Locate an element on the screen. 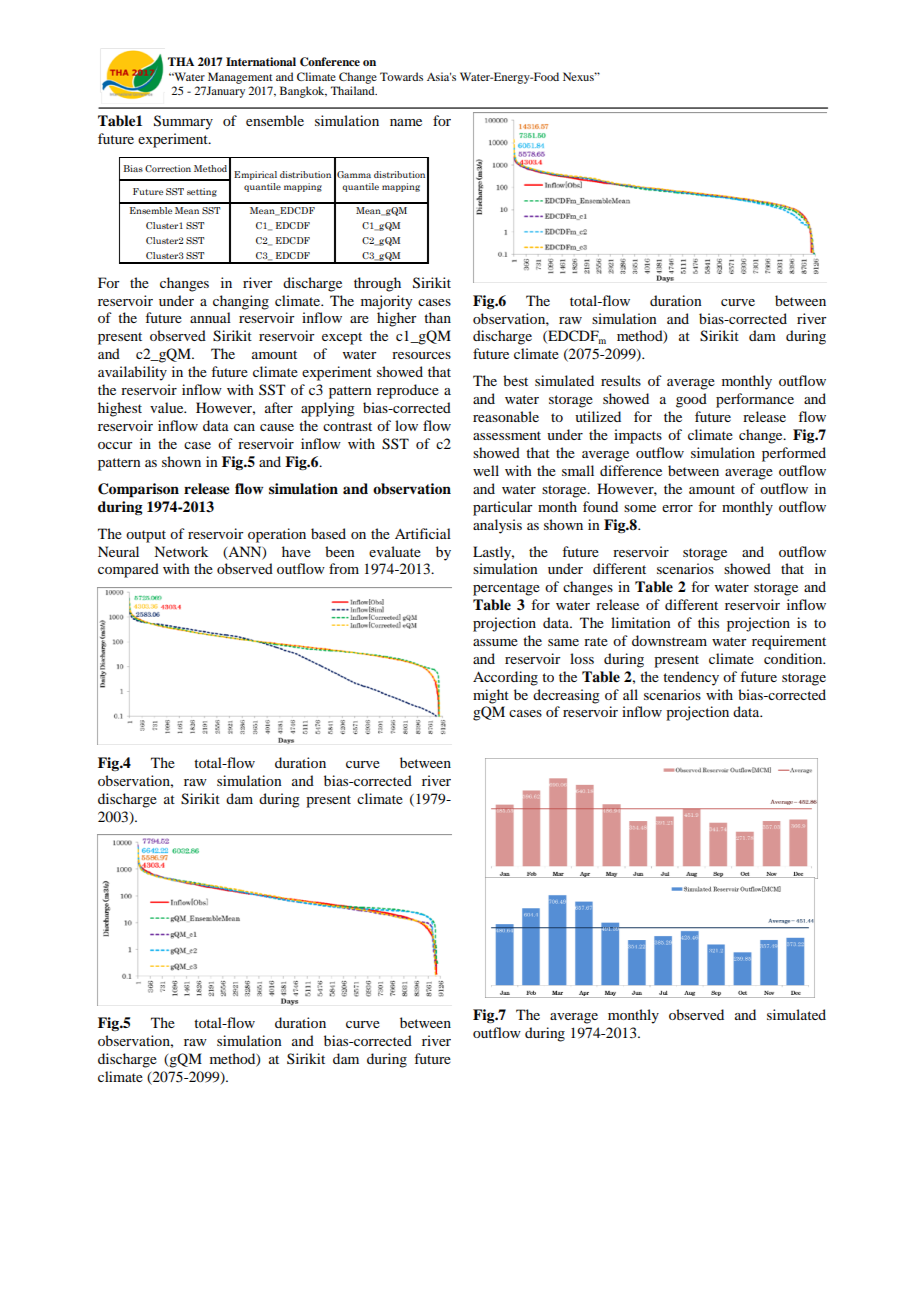 This screenshot has height=1308, width=924. well is located at coordinates (486, 470).
